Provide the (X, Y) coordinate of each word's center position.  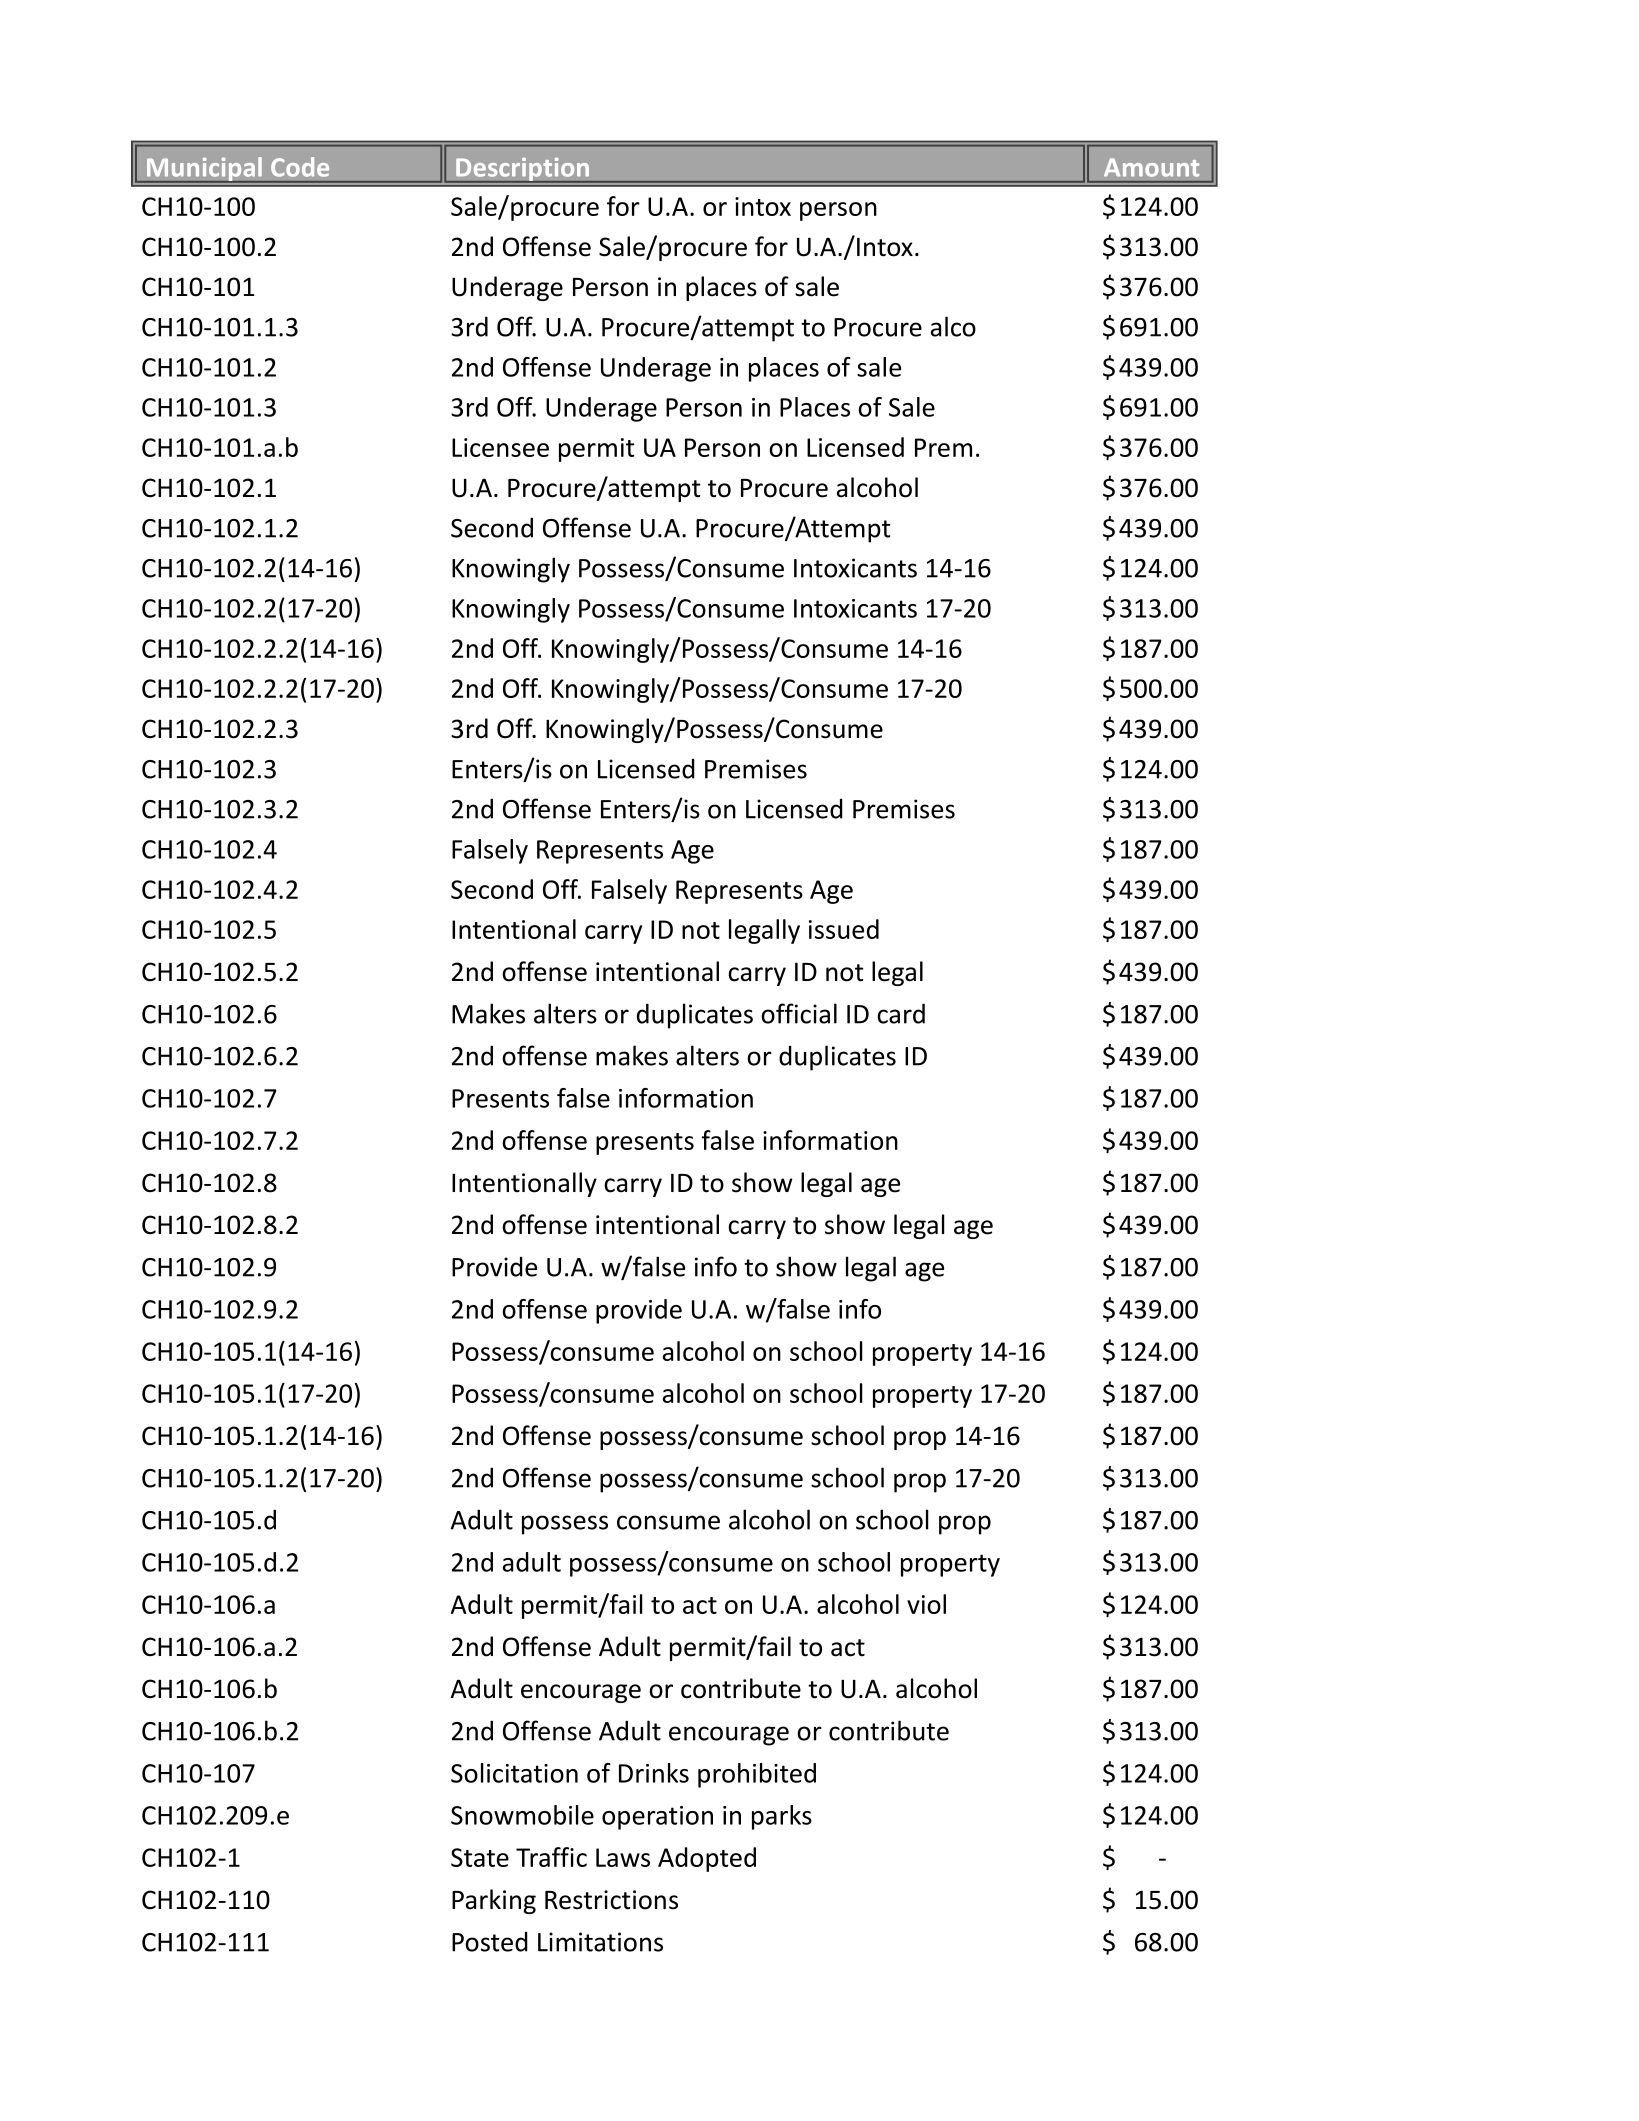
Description (523, 170)
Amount (1151, 167)
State (480, 1857)
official (799, 1013)
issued (844, 929)
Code (300, 167)
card (901, 1013)
